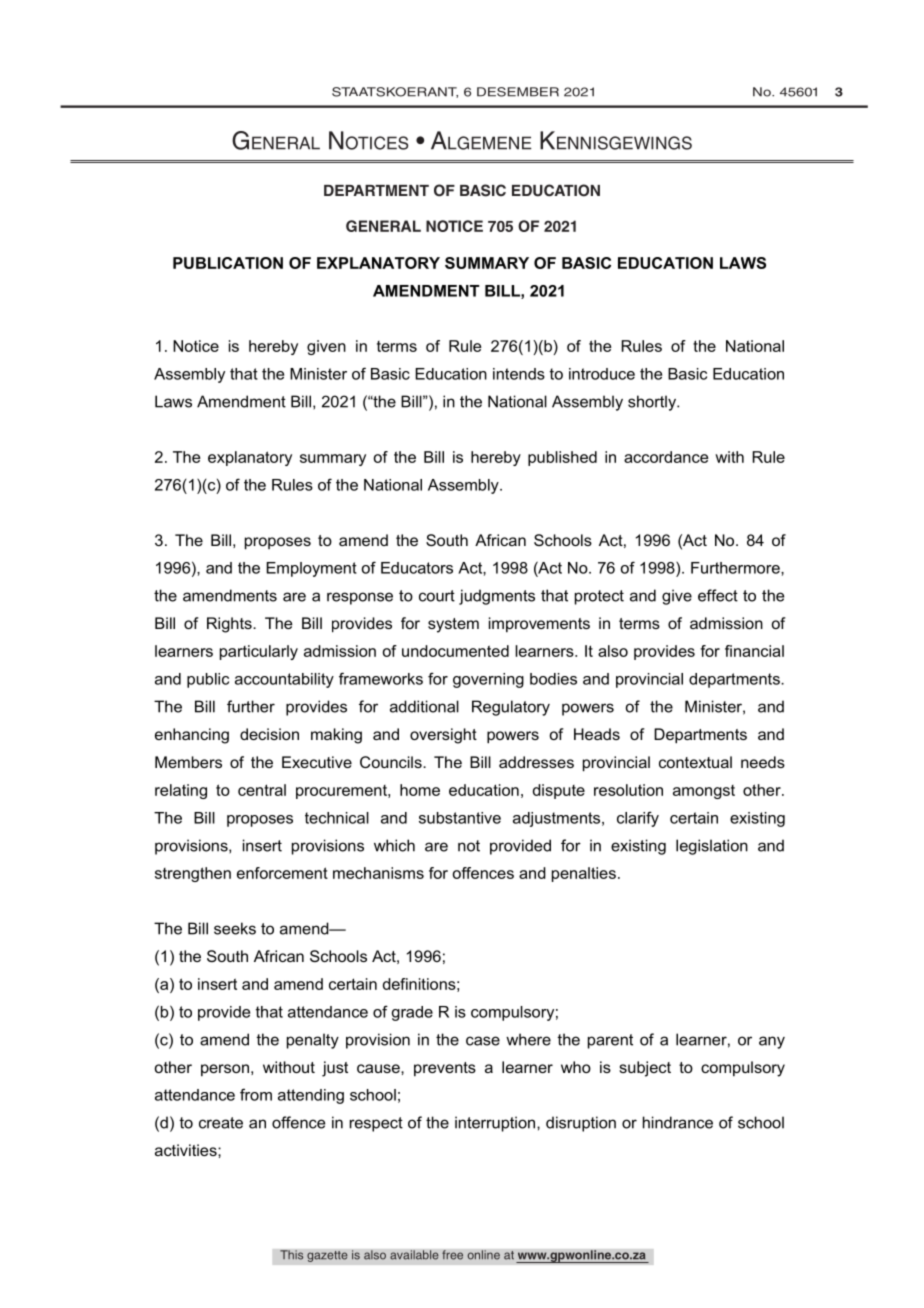  I want to click on amongst, so click(704, 792).
